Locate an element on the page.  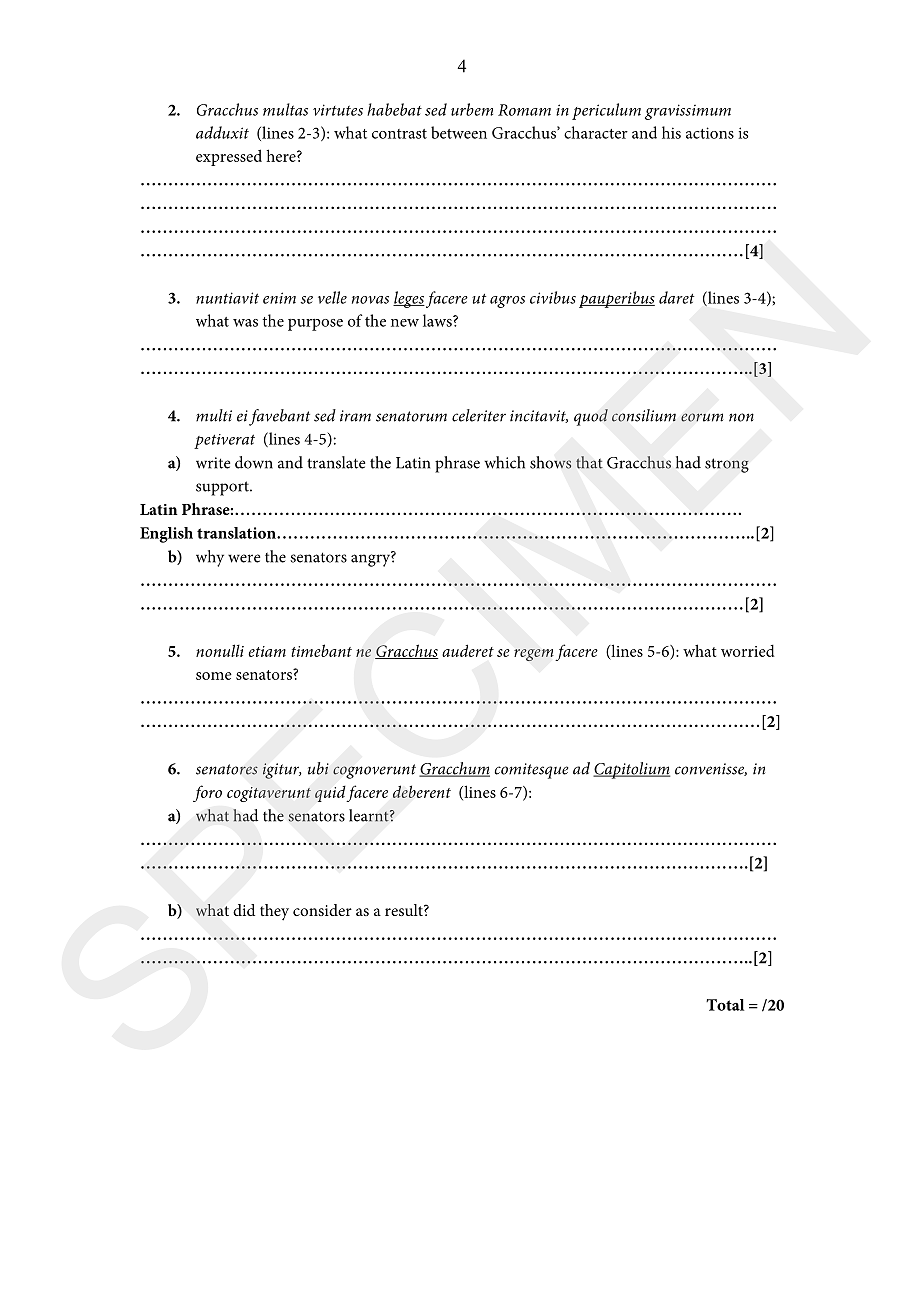
were is located at coordinates (244, 558).
